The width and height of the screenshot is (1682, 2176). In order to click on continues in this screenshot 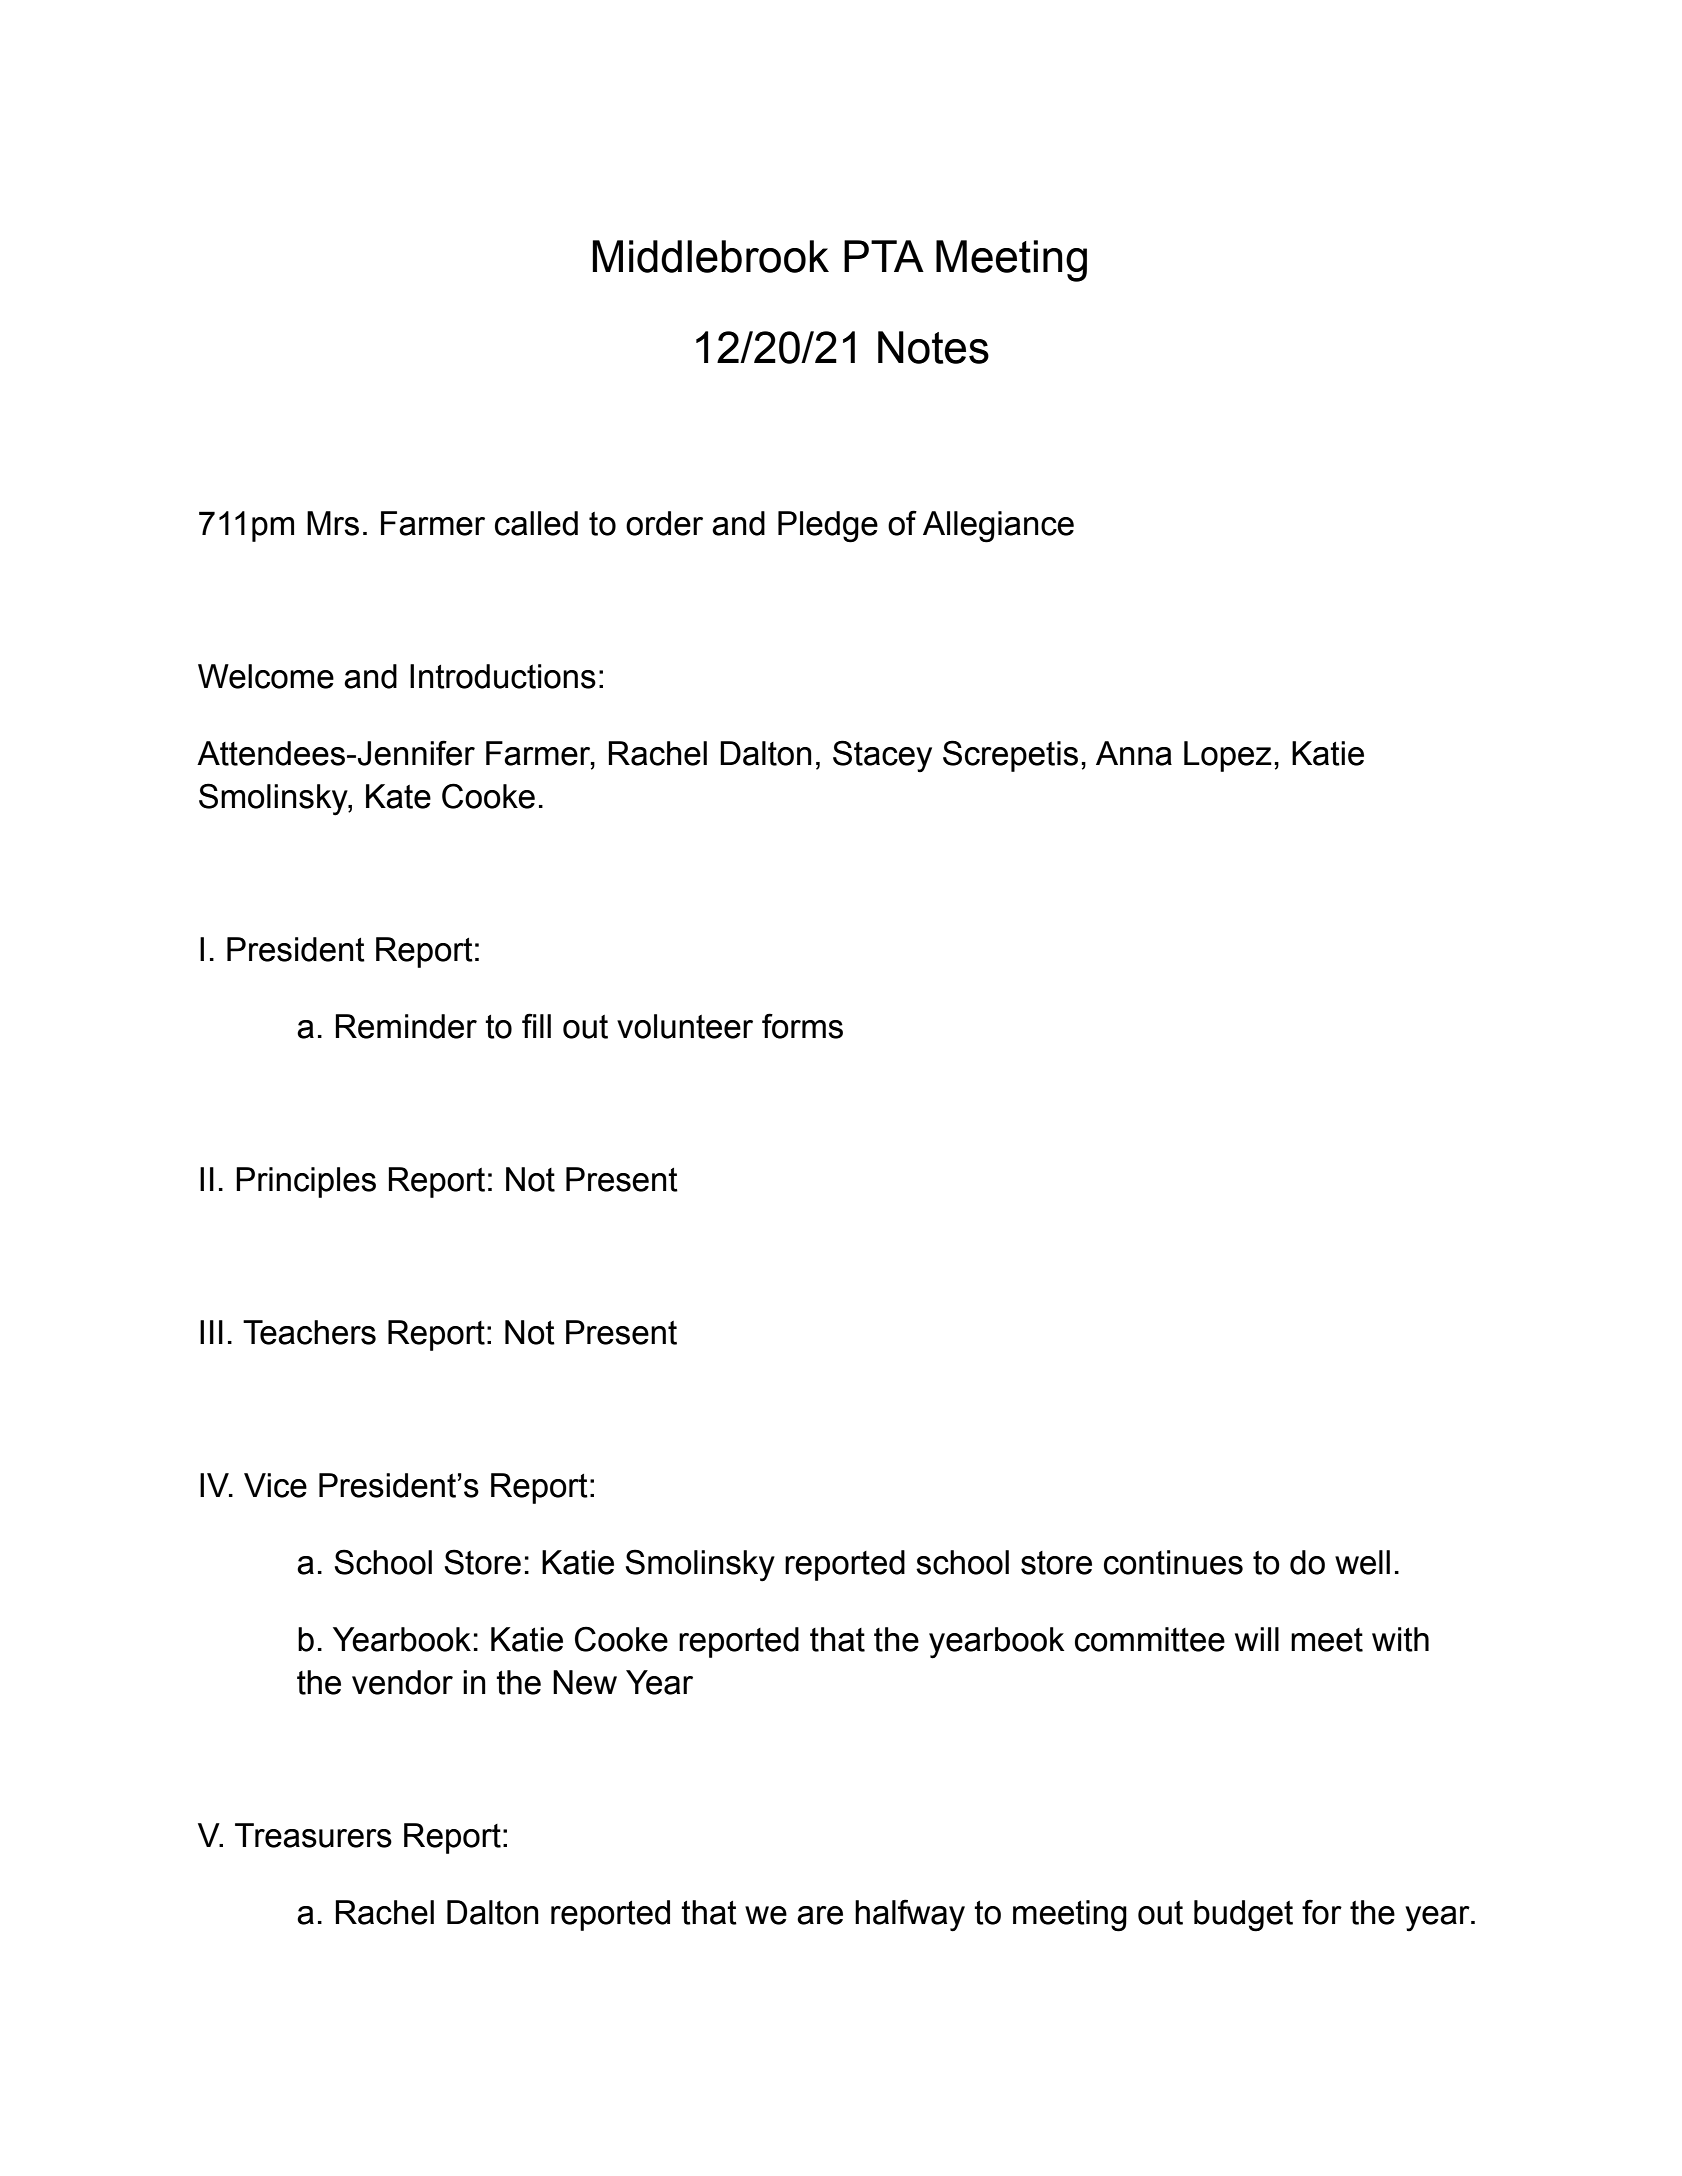, I will do `click(1173, 1562)`.
